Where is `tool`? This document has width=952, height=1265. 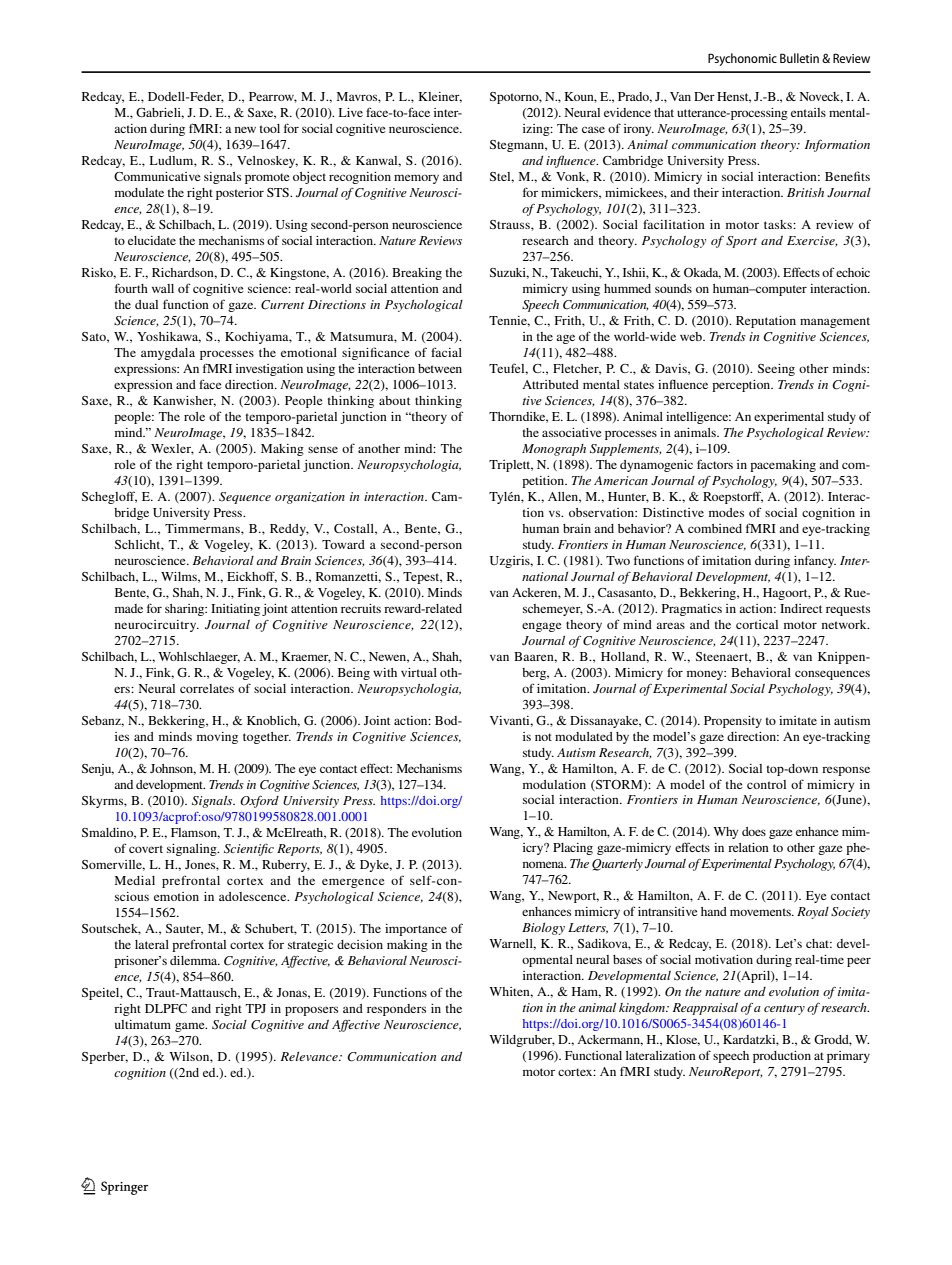
tool is located at coordinates (270, 128).
